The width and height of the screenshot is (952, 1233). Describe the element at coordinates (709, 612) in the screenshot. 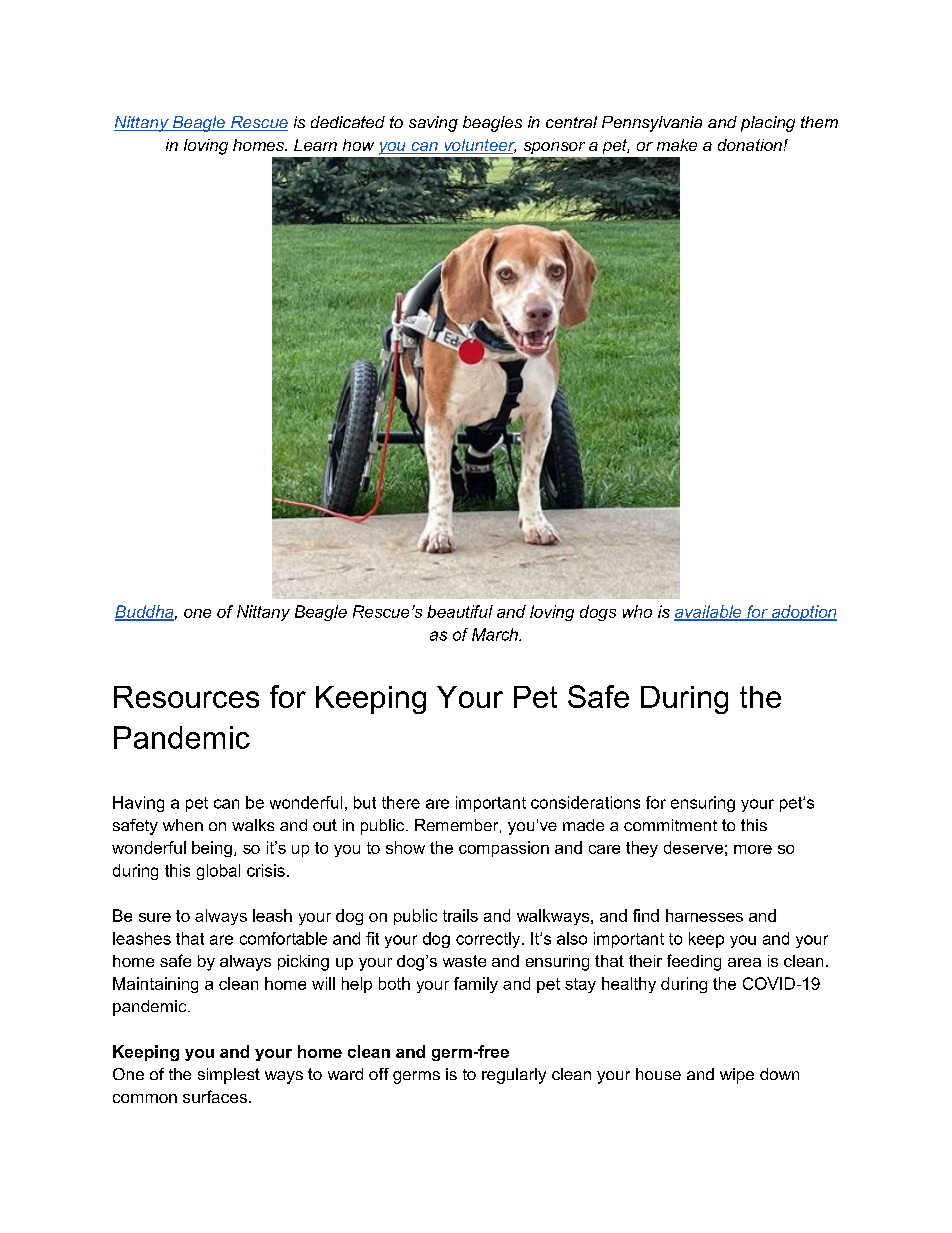

I see `available` at that location.
